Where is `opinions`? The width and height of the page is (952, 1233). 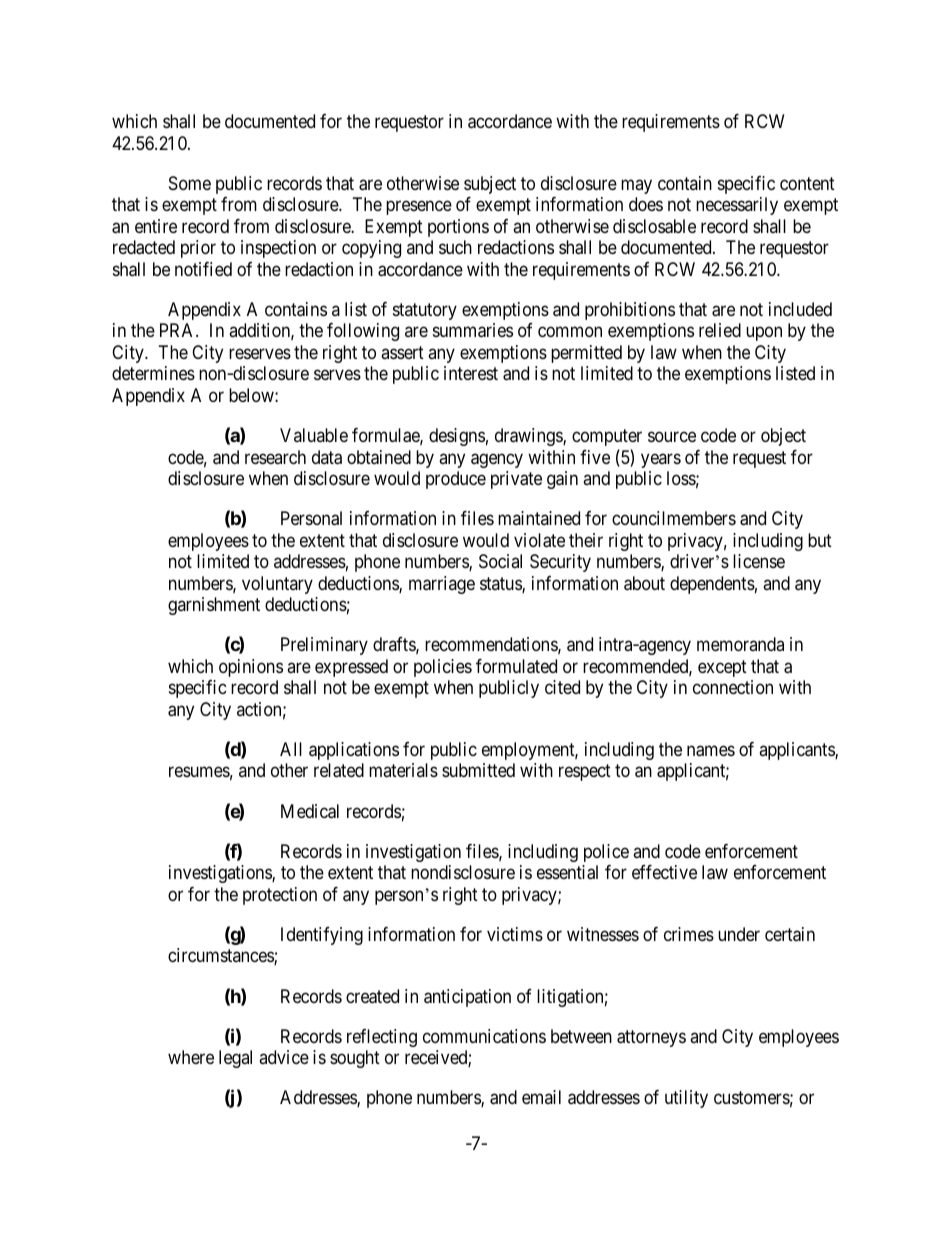
opinions is located at coordinates (251, 668).
